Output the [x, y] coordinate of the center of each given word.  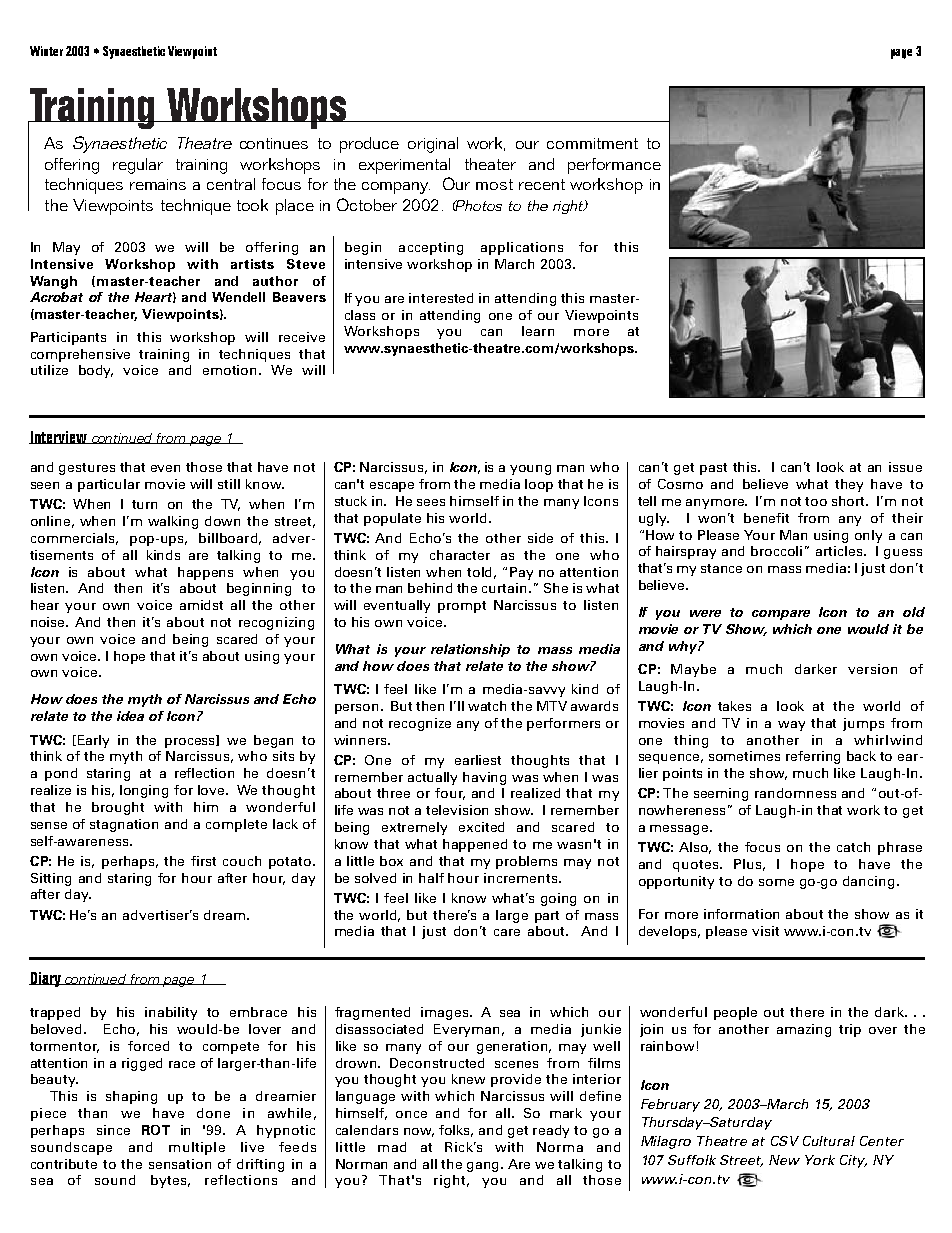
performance [614, 166]
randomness [795, 793]
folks [456, 1131]
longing [144, 791]
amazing [804, 1030]
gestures [87, 469]
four [450, 794]
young [530, 470]
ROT [156, 1130]
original [433, 145]
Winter [46, 51]
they [849, 485]
